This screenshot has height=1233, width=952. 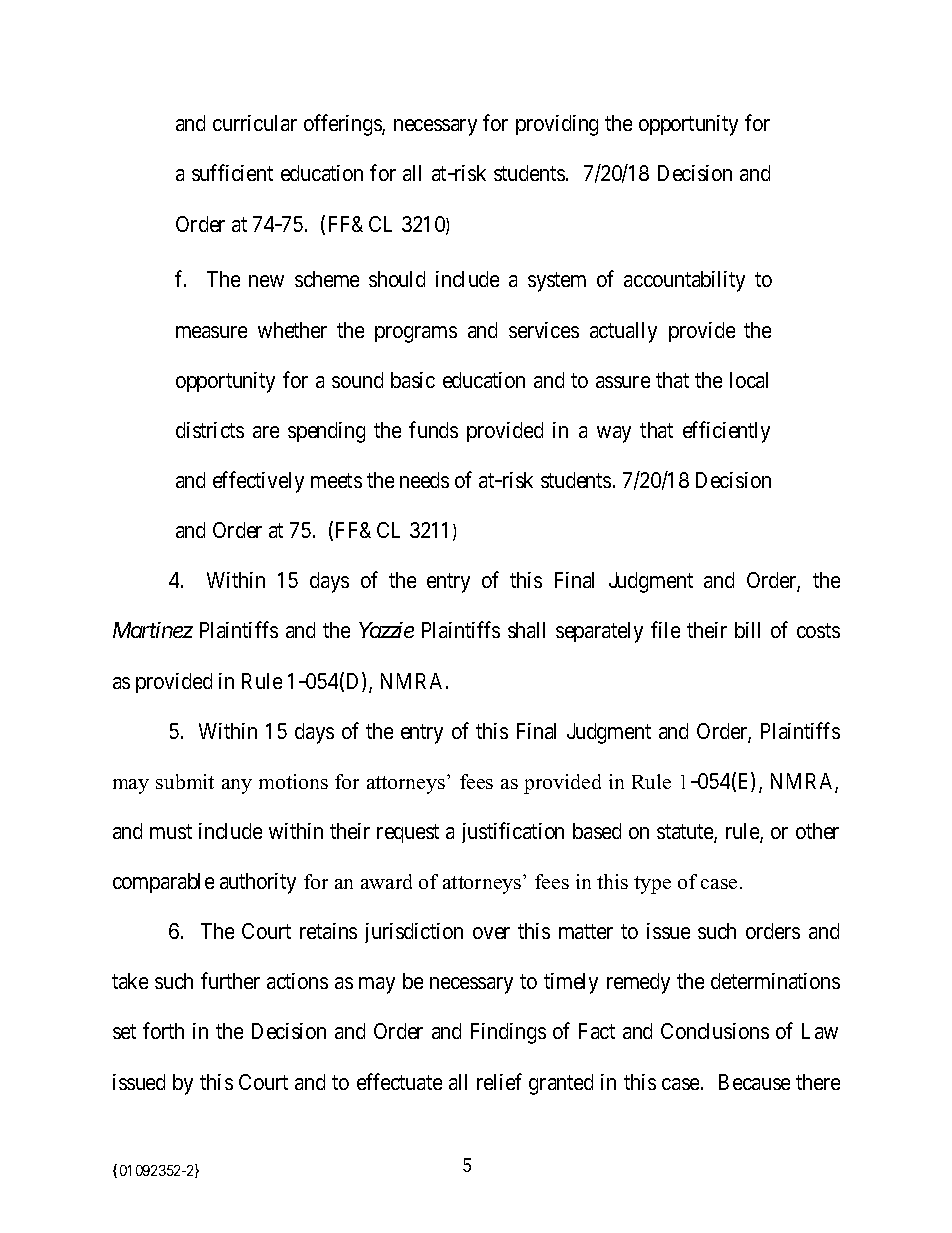 I want to click on providing, so click(x=557, y=125).
